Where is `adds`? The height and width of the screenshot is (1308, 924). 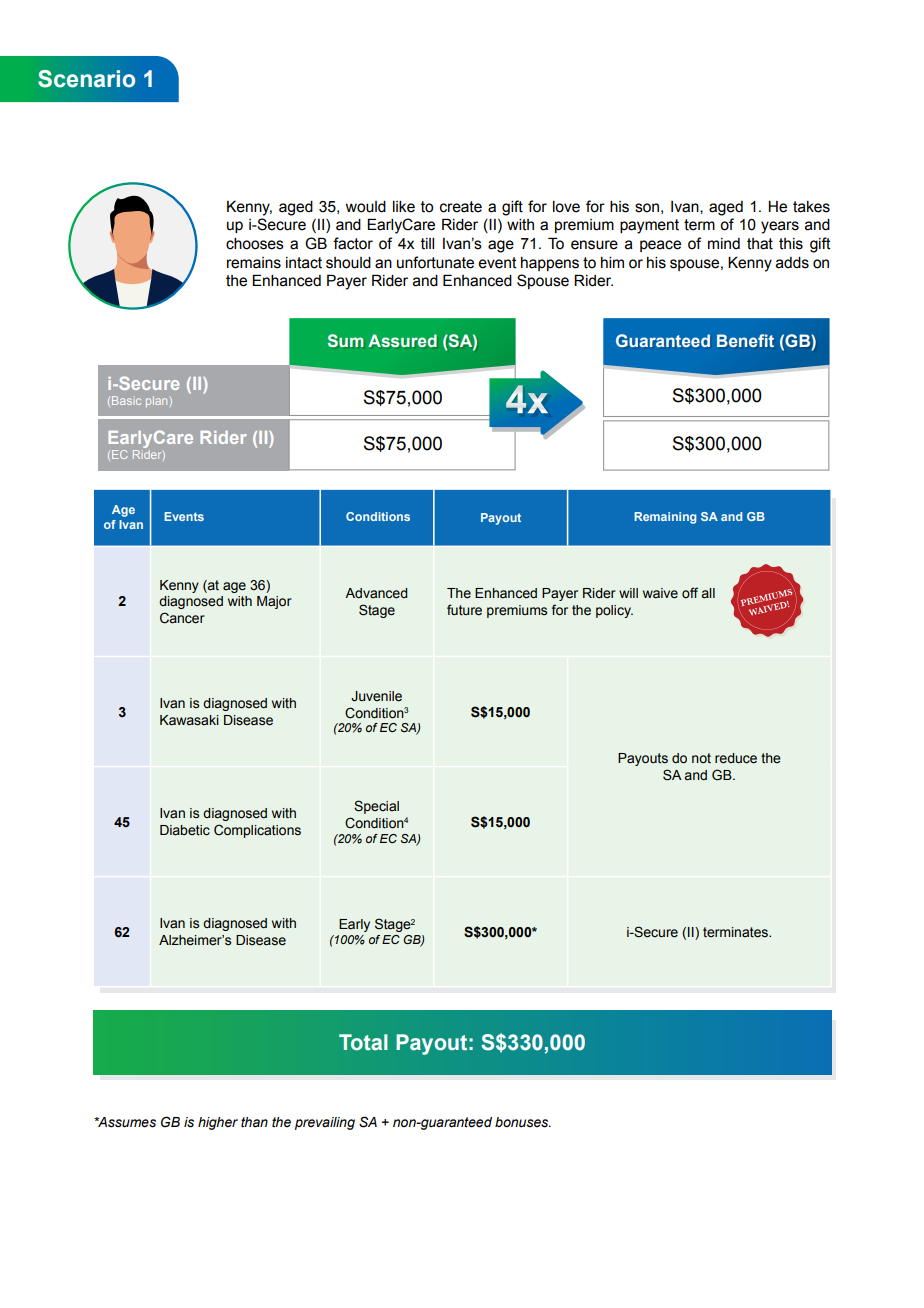 adds is located at coordinates (792, 263).
